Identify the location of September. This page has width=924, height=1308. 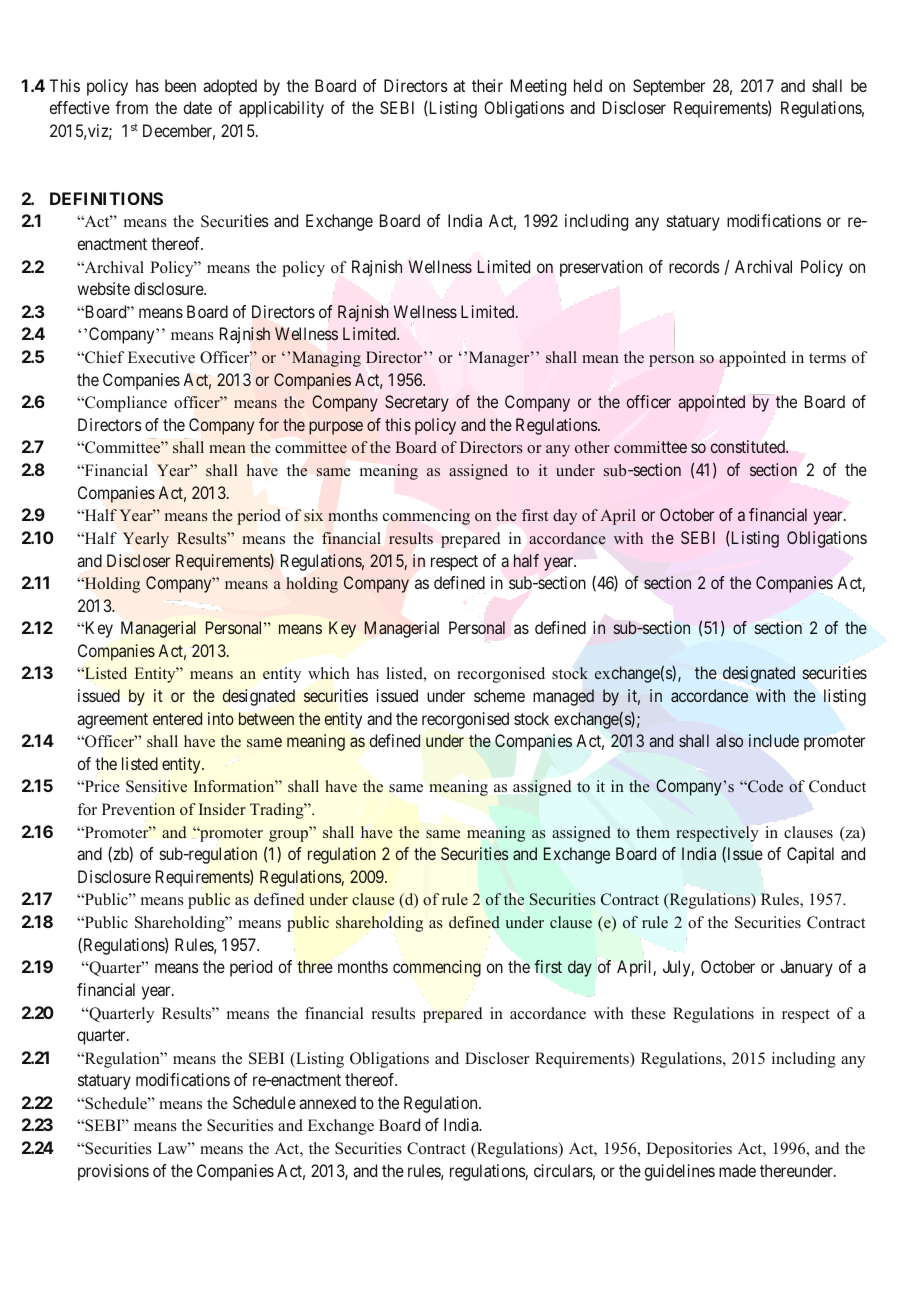
(669, 87).
